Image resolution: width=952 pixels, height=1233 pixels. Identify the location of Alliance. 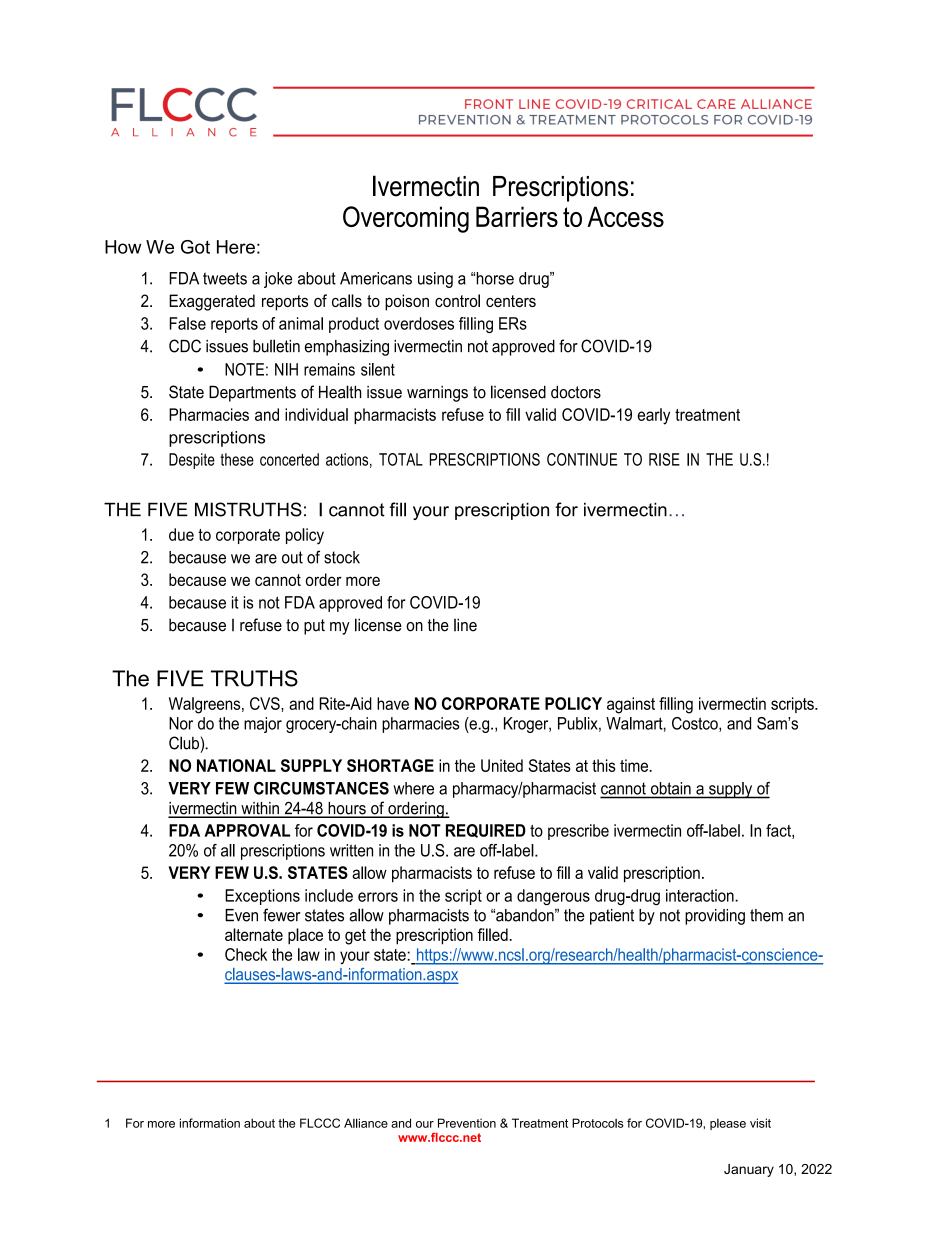
(366, 1123).
